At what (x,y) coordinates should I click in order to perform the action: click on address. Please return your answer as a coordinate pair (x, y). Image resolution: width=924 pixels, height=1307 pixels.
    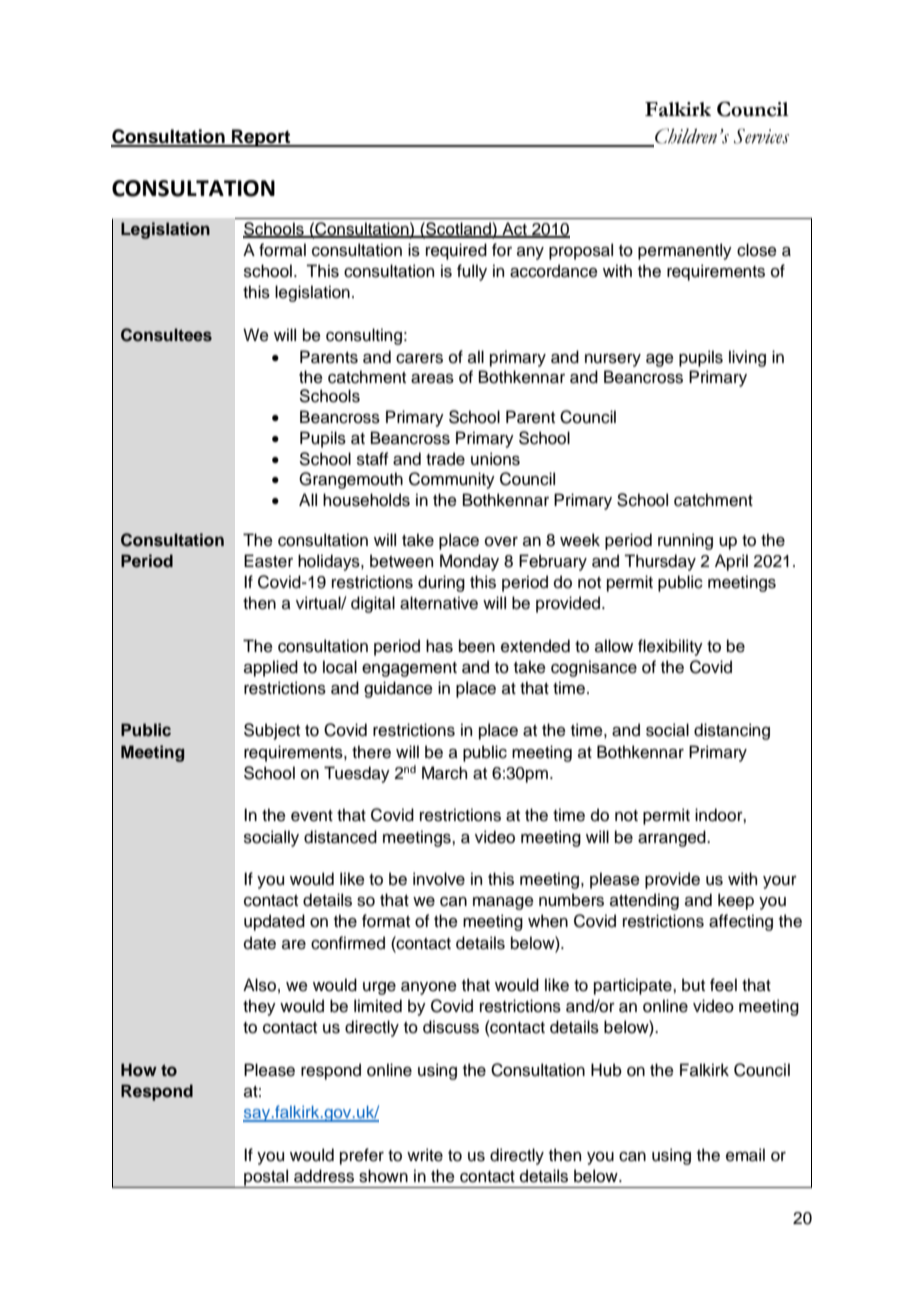
    Looking at the image, I should click on (324, 1176).
